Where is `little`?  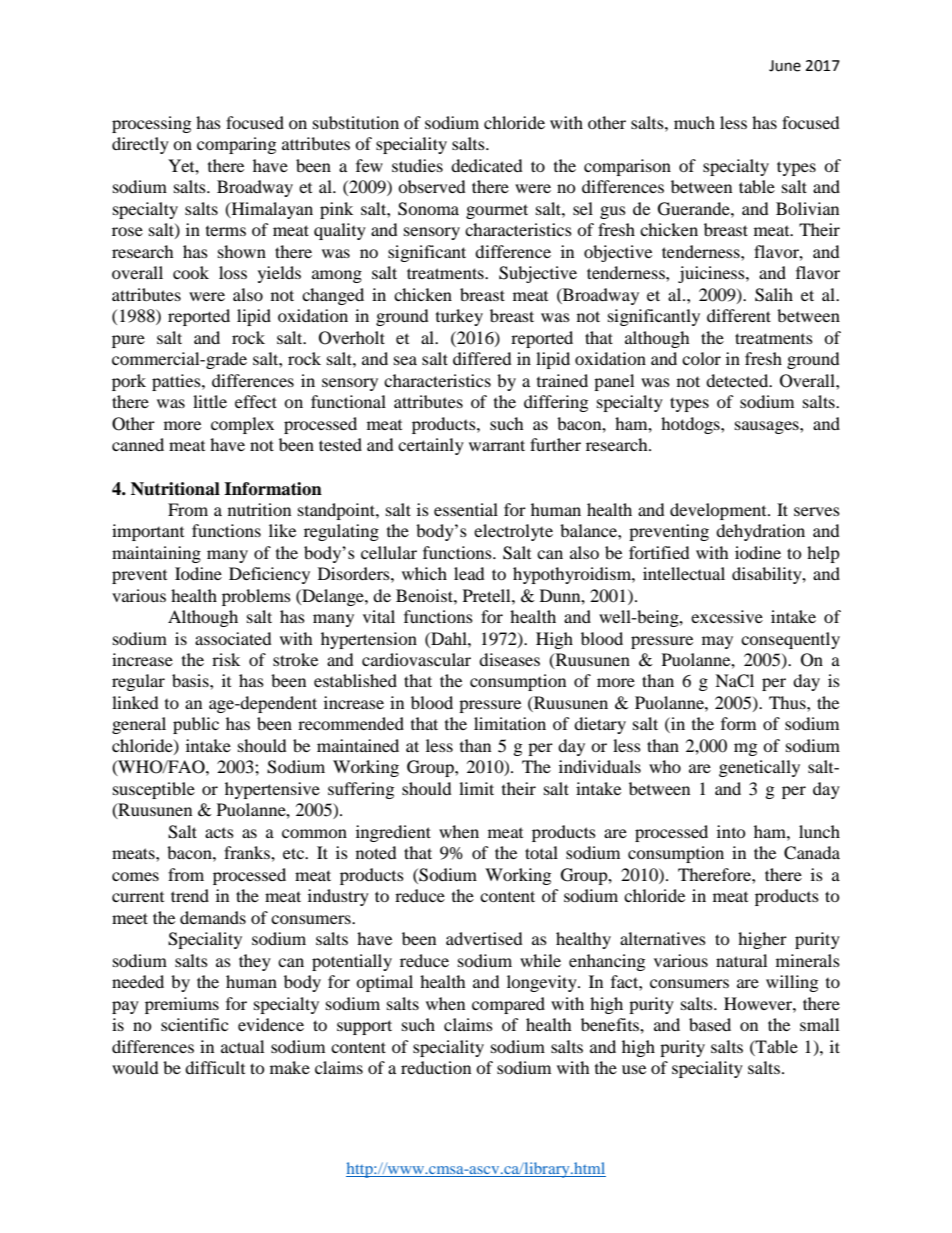
little is located at coordinates (210, 401).
